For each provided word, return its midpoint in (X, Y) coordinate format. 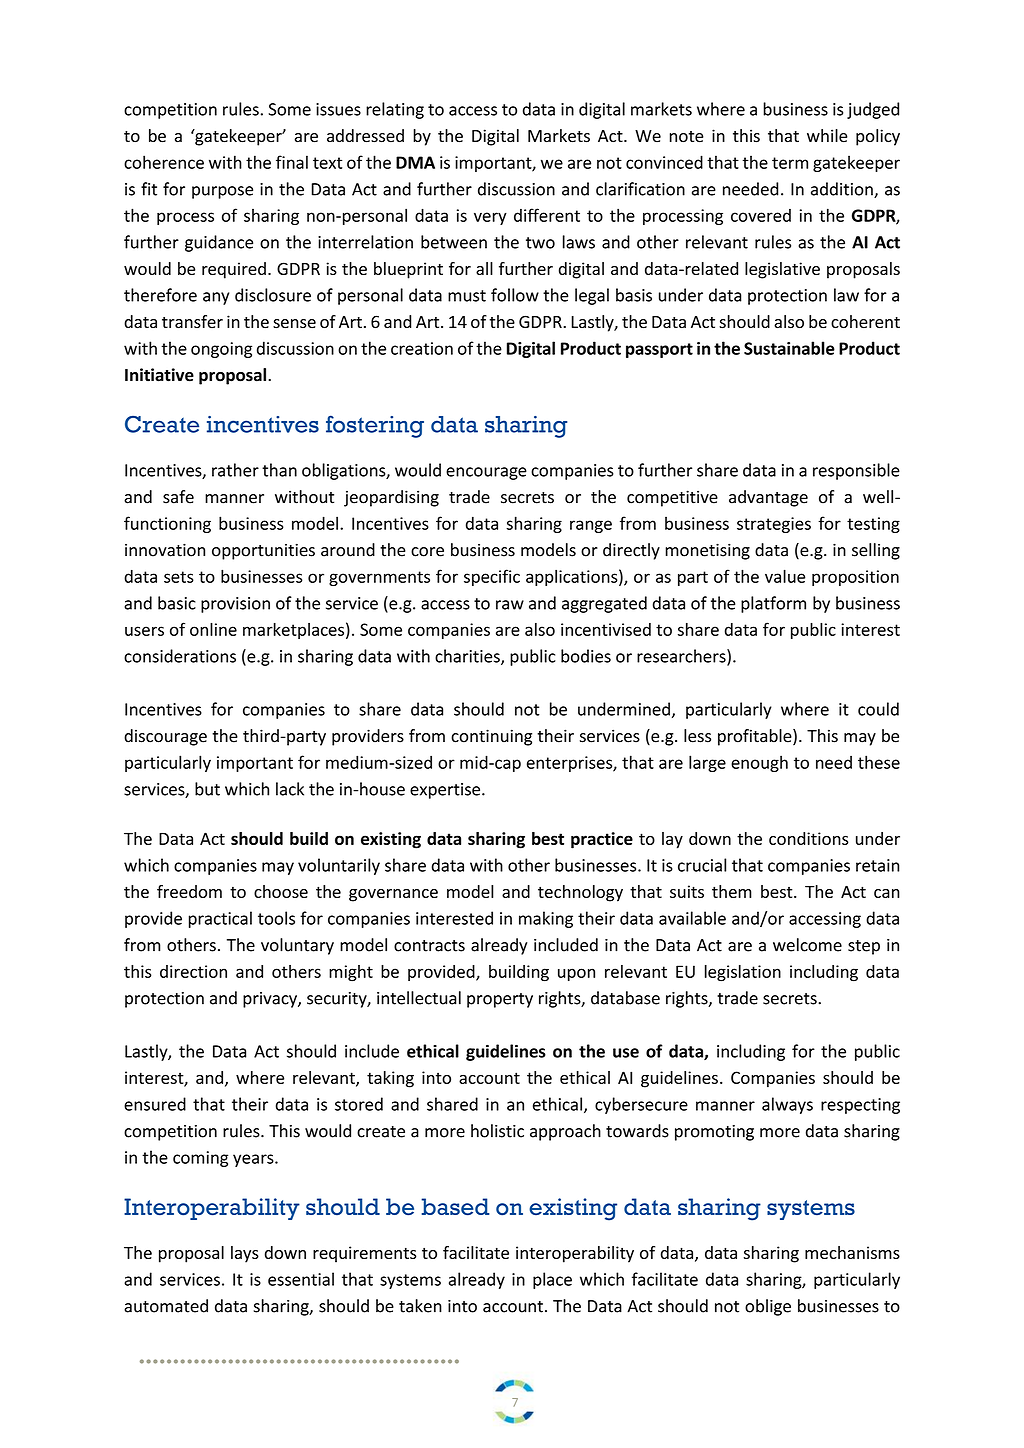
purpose (222, 192)
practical (220, 919)
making (546, 919)
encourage (486, 473)
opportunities (263, 552)
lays (245, 1254)
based (455, 1207)
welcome (807, 945)
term (790, 163)
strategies (774, 525)
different (547, 215)
